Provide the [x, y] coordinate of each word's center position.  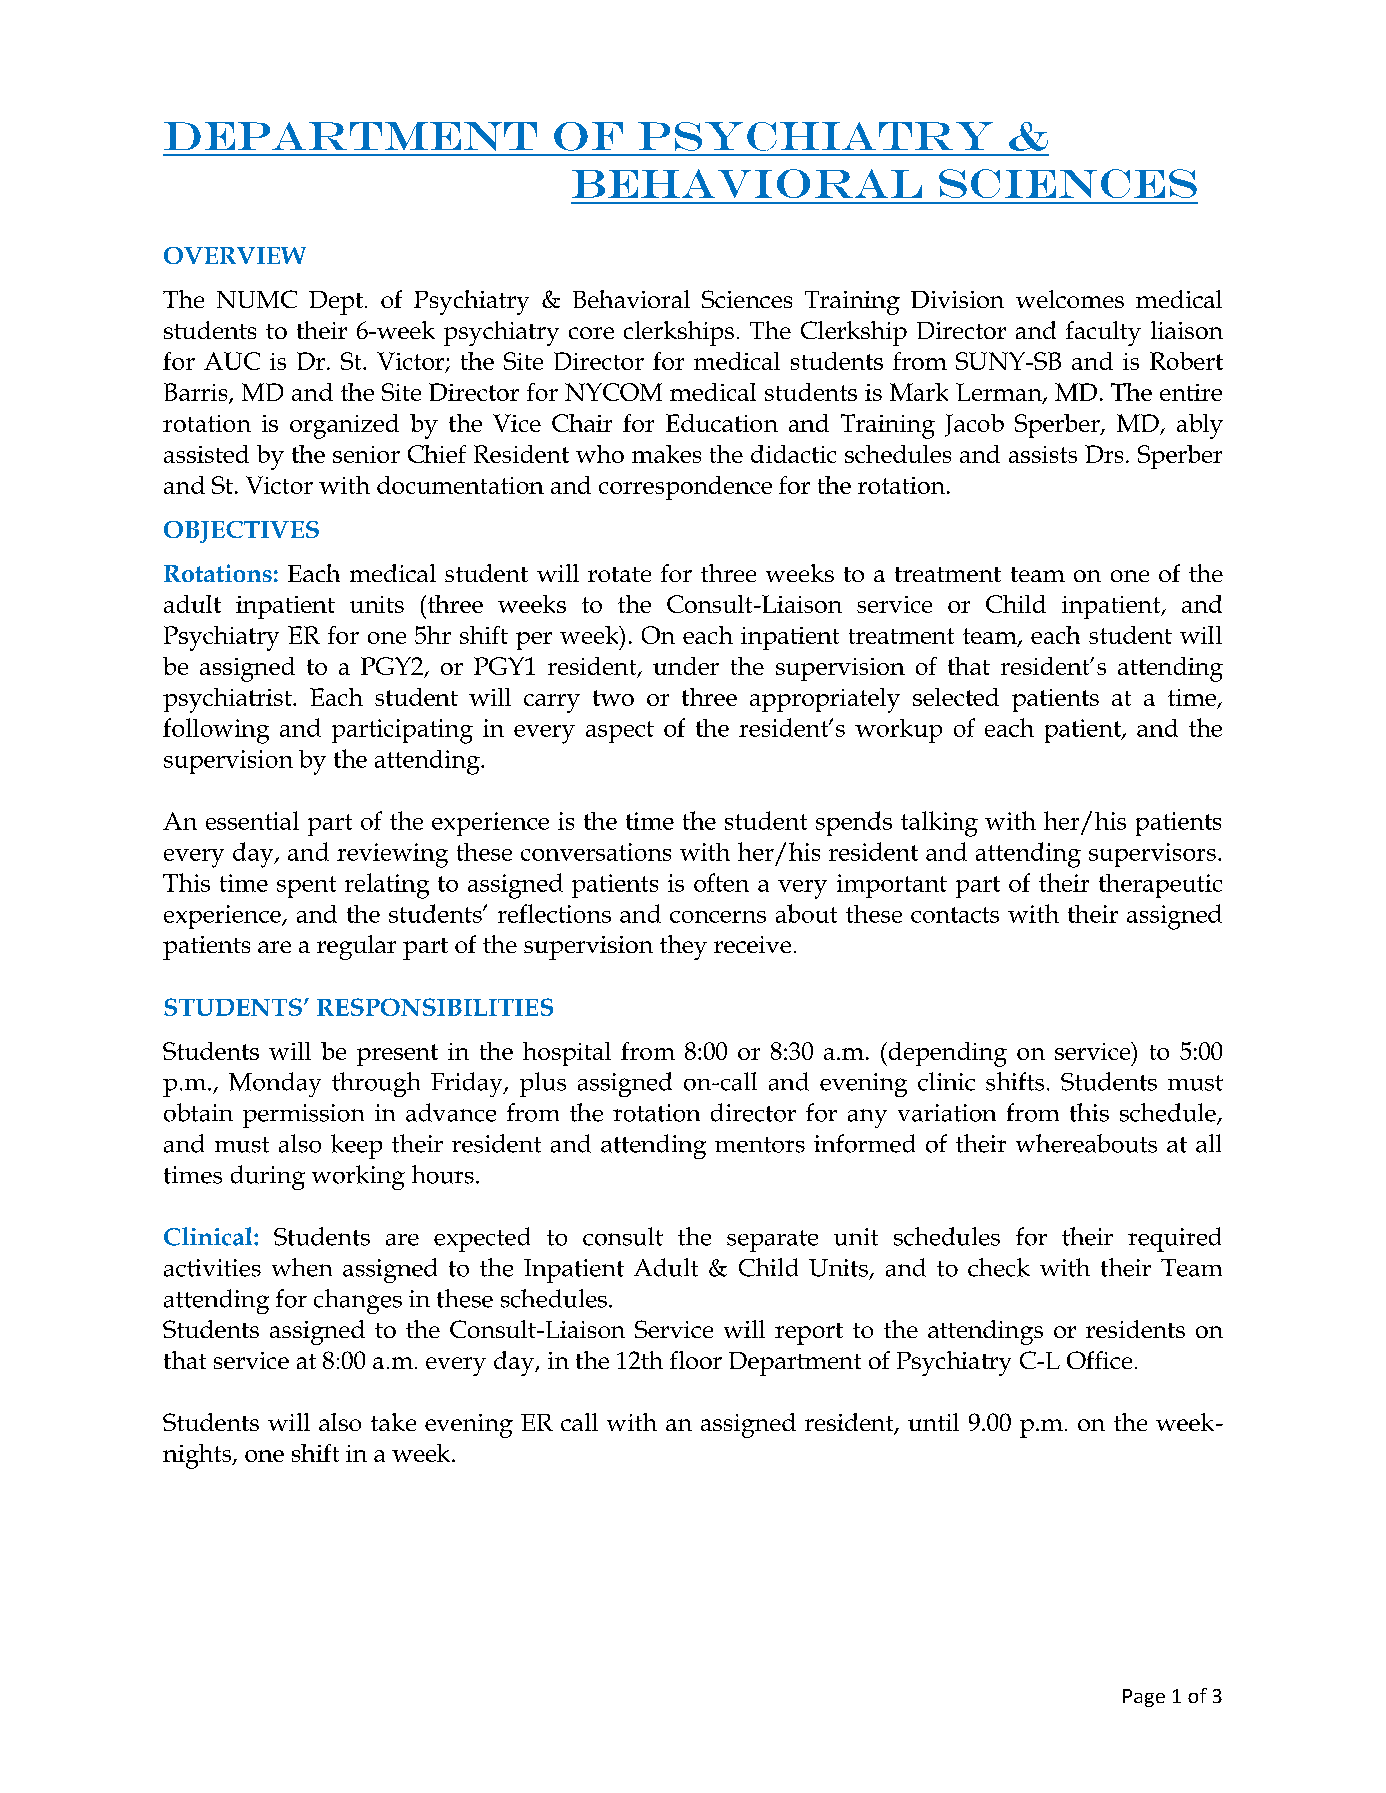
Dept [336, 303]
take [393, 1422]
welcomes [1070, 299]
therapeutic [1160, 886]
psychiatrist [228, 700]
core [591, 333]
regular [356, 947]
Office [1099, 1360]
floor [696, 1360]
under [686, 666]
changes [358, 1301]
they [683, 947]
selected [956, 697]
